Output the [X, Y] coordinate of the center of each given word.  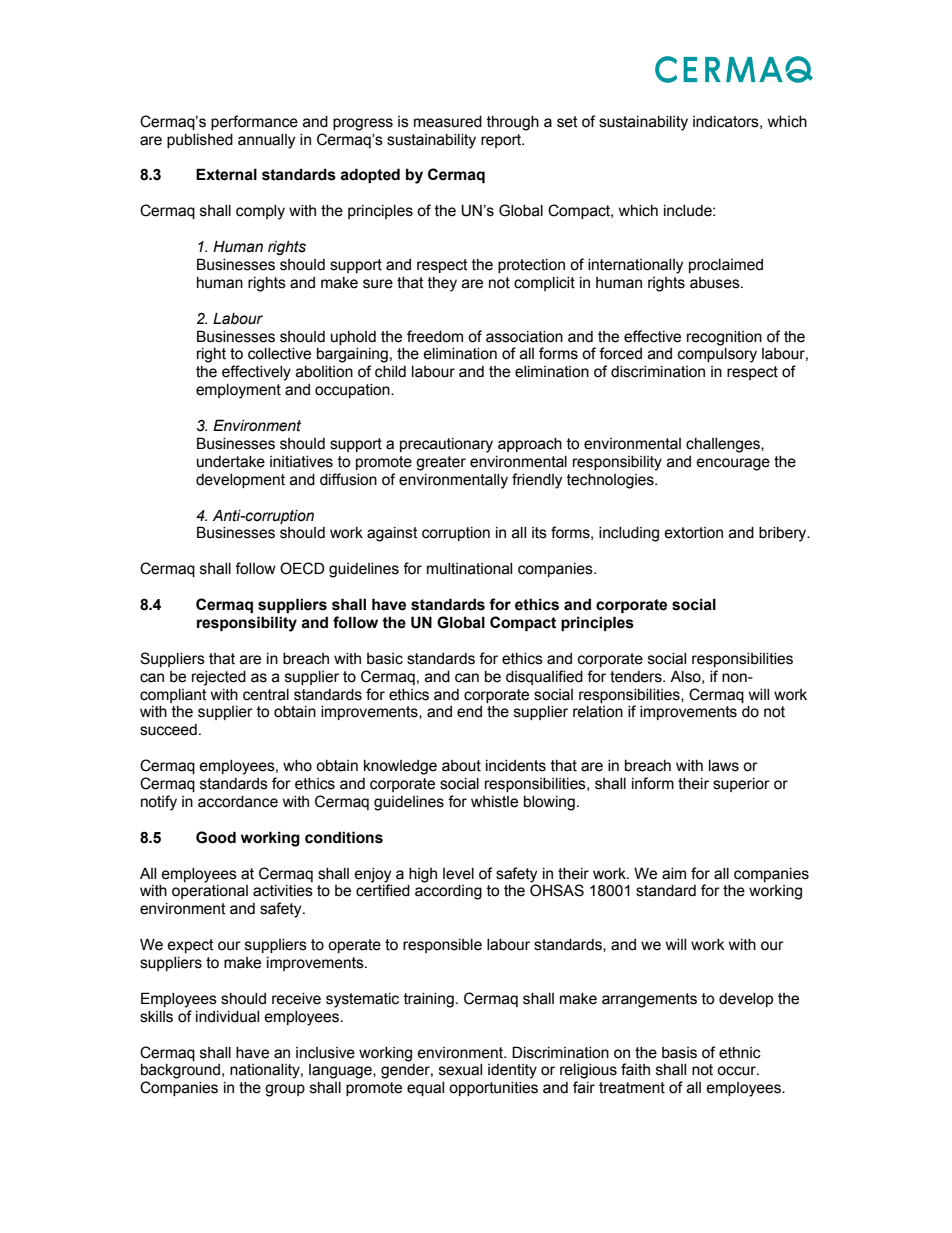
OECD [302, 568]
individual [227, 1017]
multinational [469, 569]
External [226, 174]
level [458, 874]
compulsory [717, 355]
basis [679, 1053]
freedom [435, 336]
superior [741, 785]
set [567, 122]
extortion [693, 533]
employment [238, 391]
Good [216, 837]
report [502, 141]
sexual [460, 1070]
